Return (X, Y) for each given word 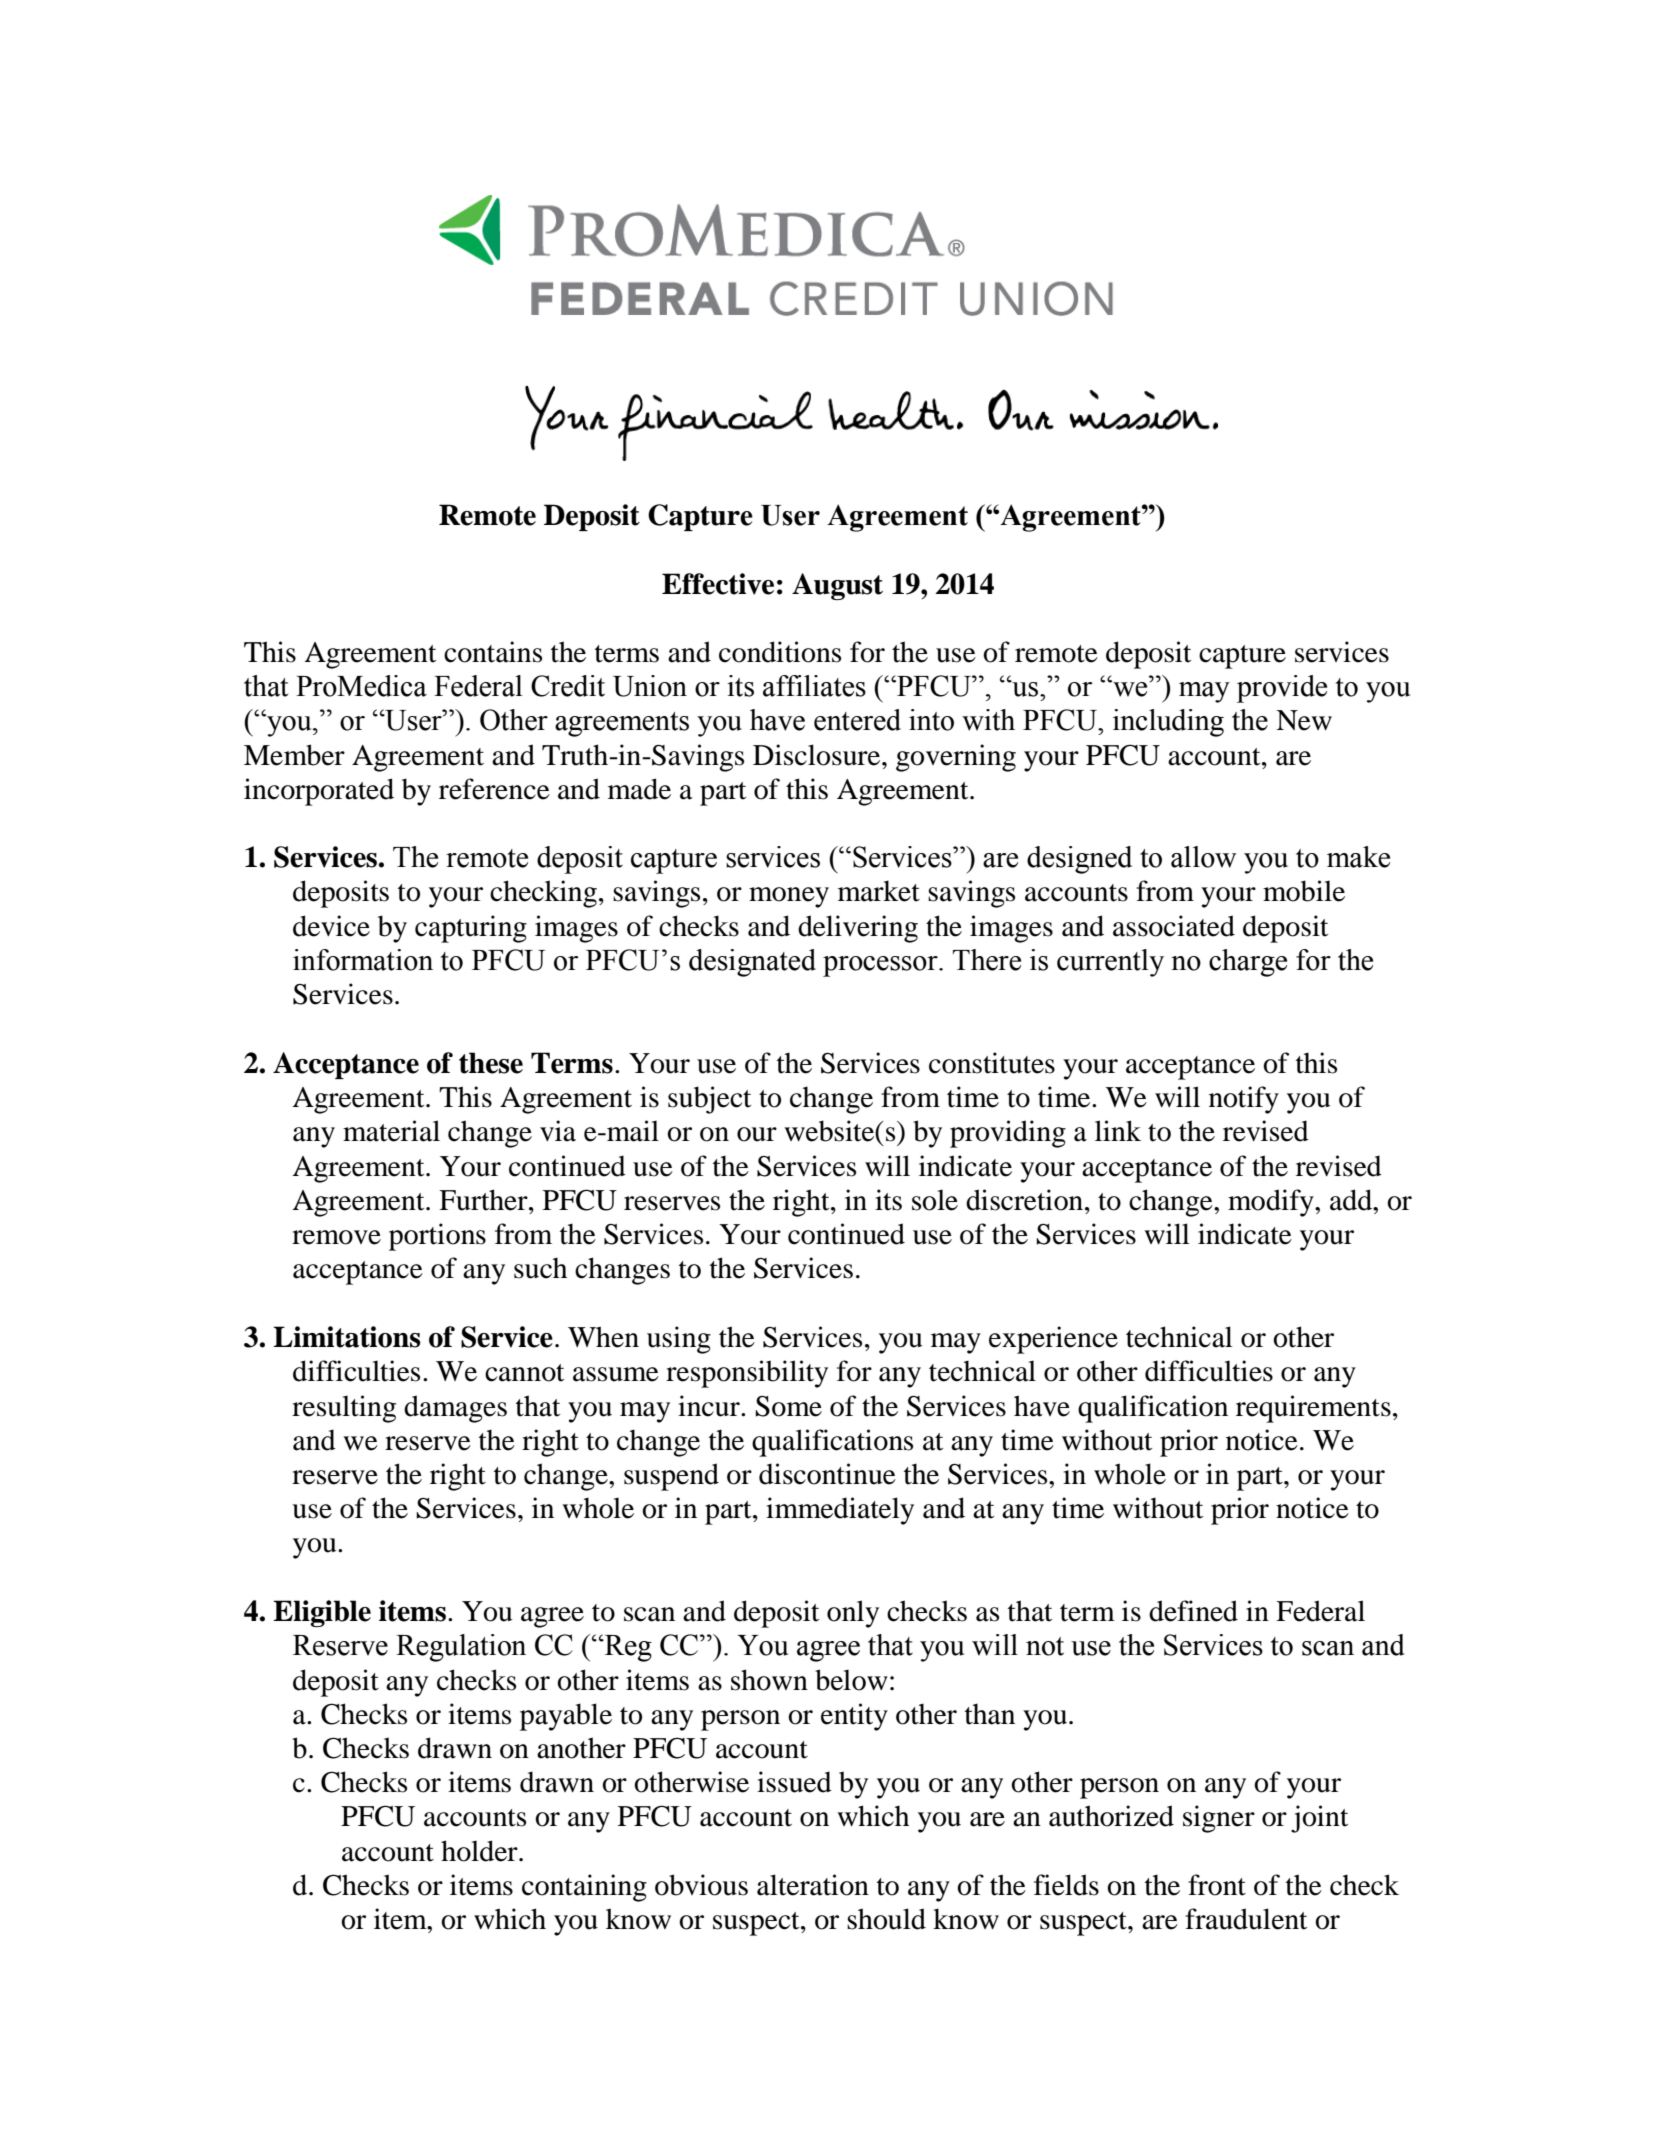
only (853, 1614)
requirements (1313, 1409)
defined (1193, 1611)
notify (1244, 1100)
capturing (471, 929)
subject (709, 1100)
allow (1204, 857)
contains (493, 652)
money (789, 897)
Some (788, 1406)
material (391, 1131)
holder (480, 1851)
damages (455, 1409)
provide (1282, 689)
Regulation (461, 1648)
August (837, 586)
